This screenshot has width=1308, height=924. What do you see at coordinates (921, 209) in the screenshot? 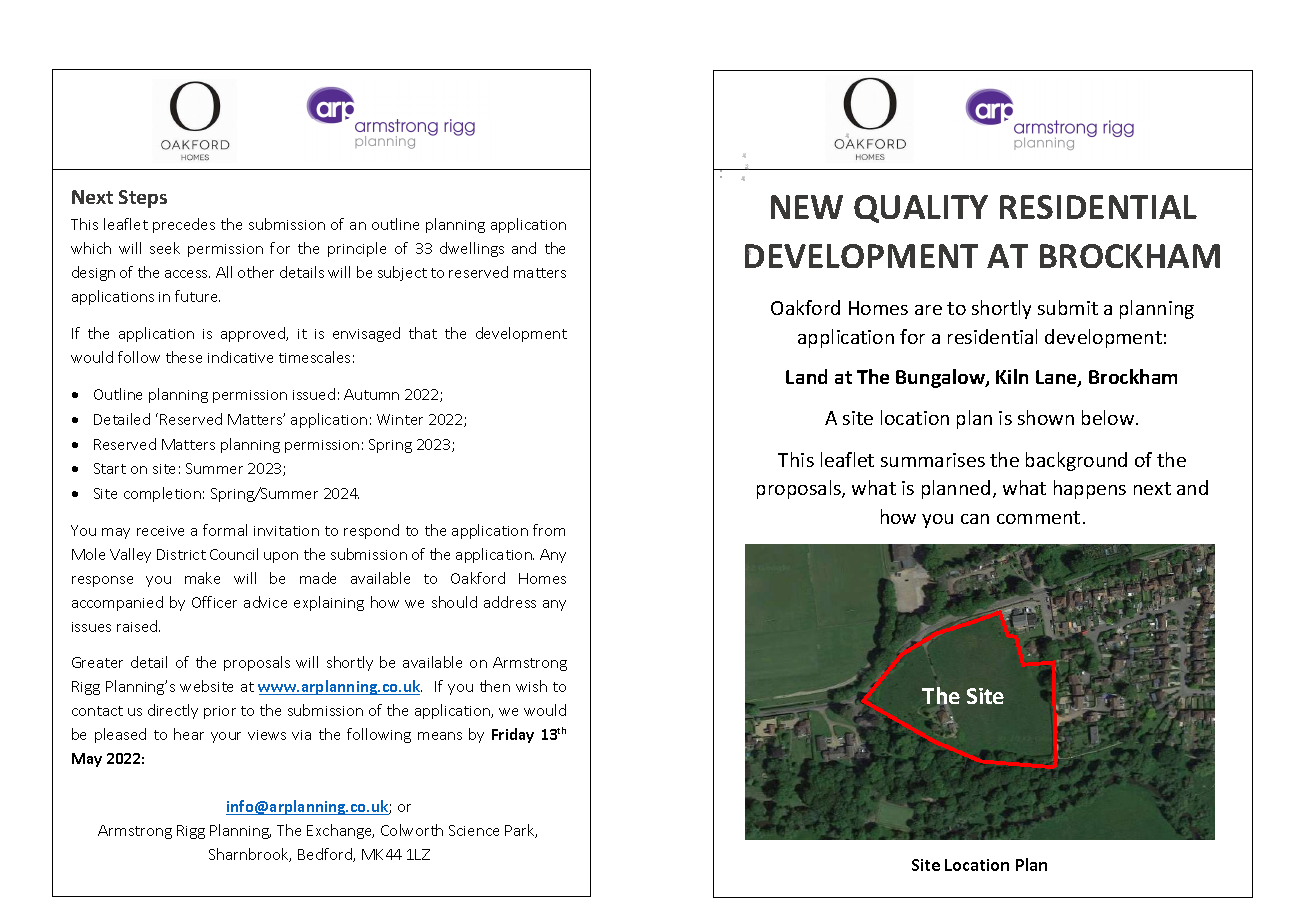
I see `QUALITY` at bounding box center [921, 209].
